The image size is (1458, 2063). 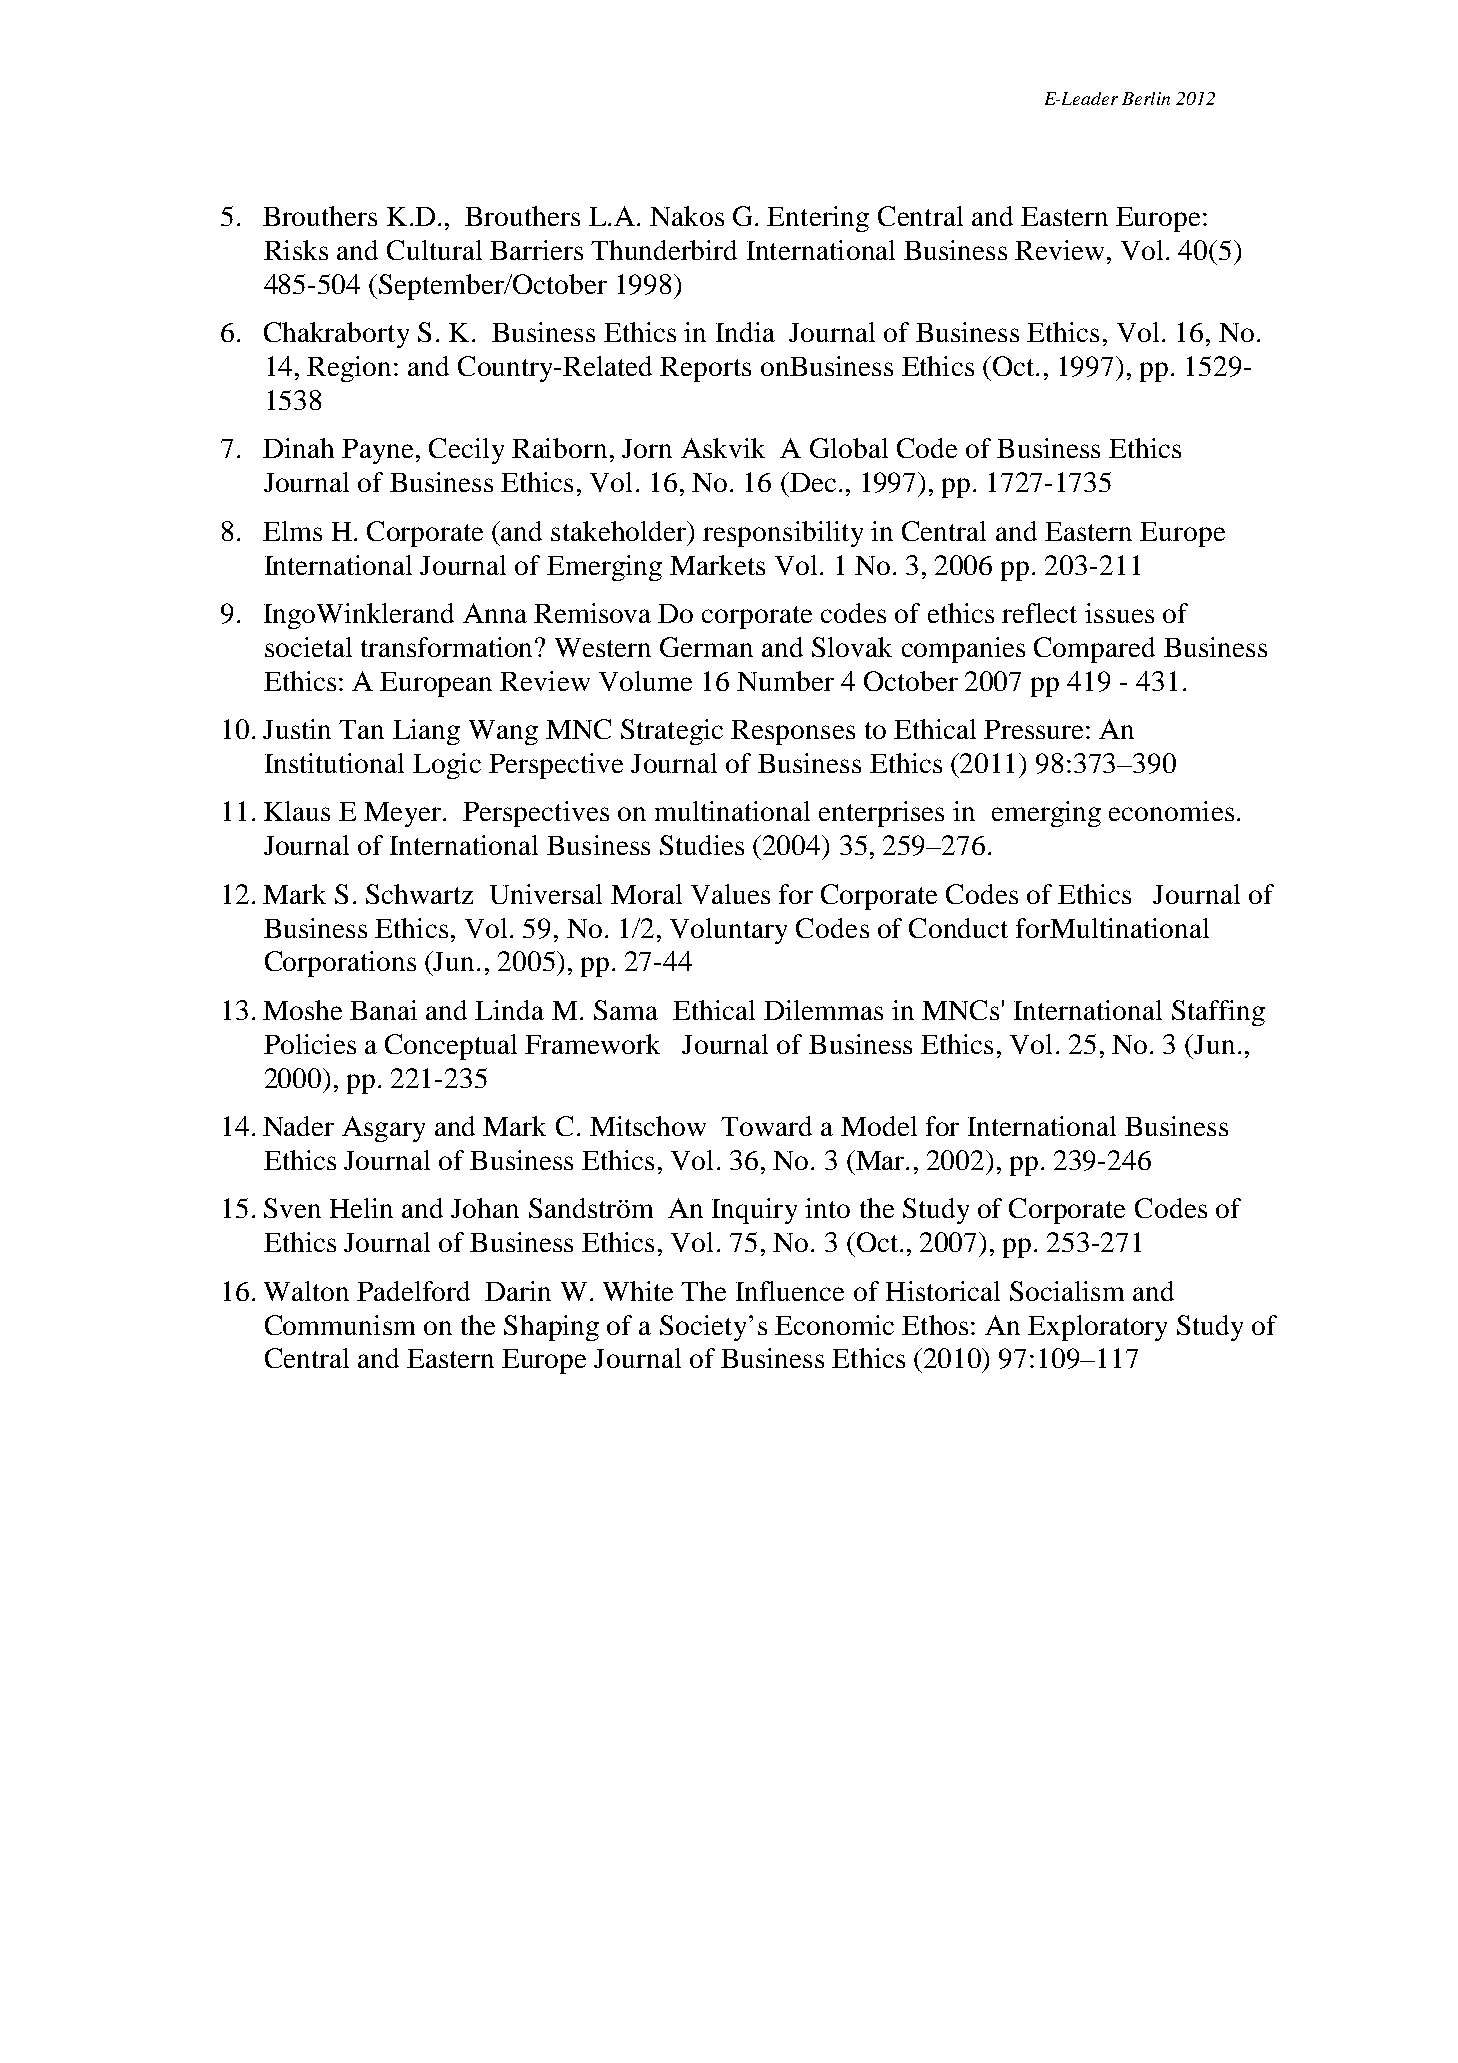 I want to click on Entering, so click(x=818, y=219).
